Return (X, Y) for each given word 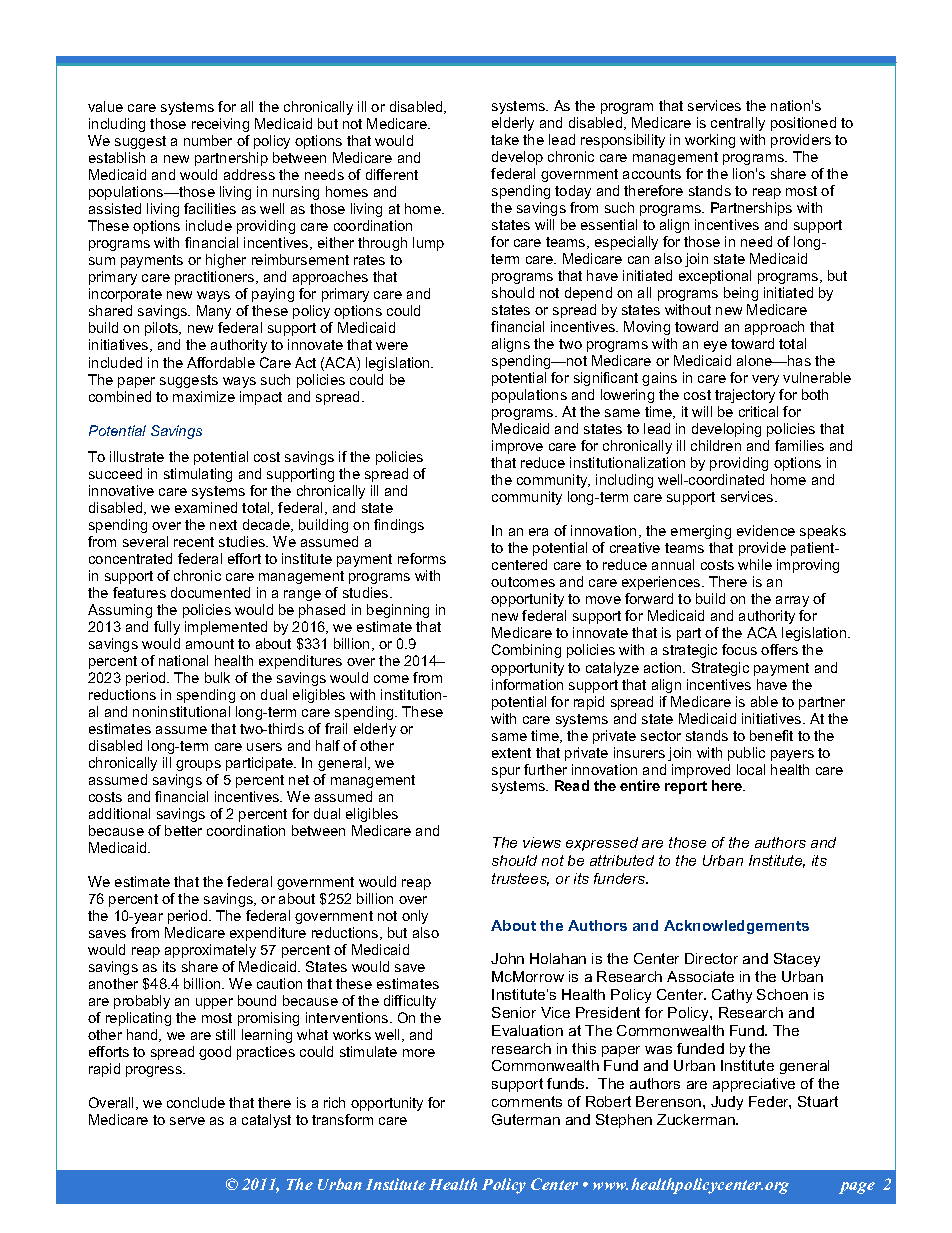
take (505, 139)
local (751, 769)
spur (506, 772)
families (799, 445)
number (208, 140)
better (183, 830)
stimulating (198, 475)
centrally (738, 124)
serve (187, 1121)
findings (399, 526)
